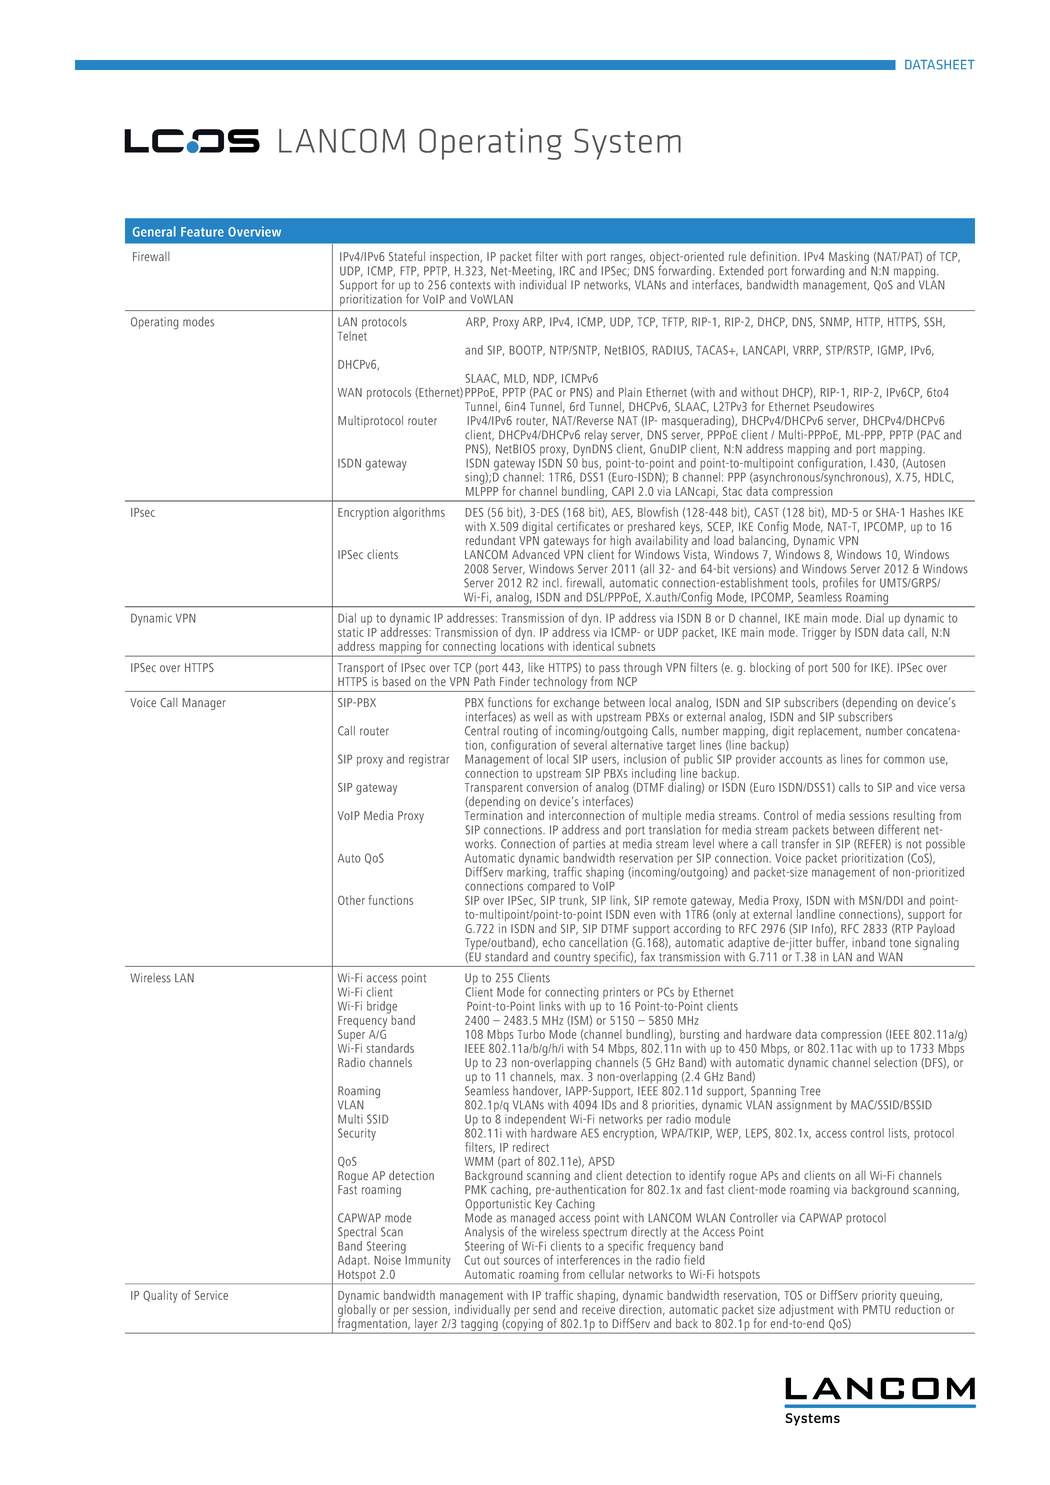  Describe the element at coordinates (543, 717) in the screenshot. I see `well` at that location.
